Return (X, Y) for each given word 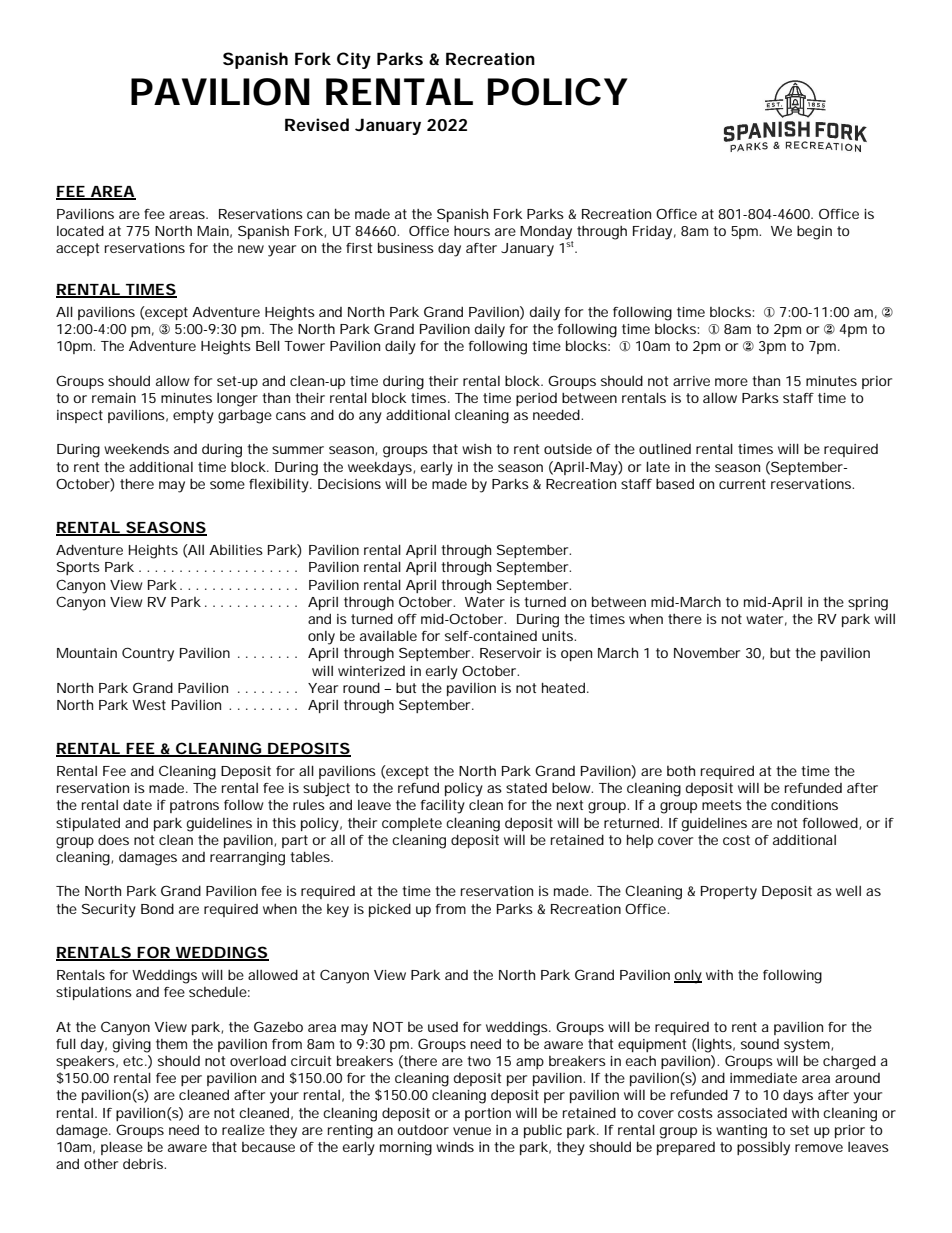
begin (814, 233)
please (122, 1148)
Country (148, 654)
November (707, 652)
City (354, 60)
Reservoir (510, 653)
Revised (317, 124)
